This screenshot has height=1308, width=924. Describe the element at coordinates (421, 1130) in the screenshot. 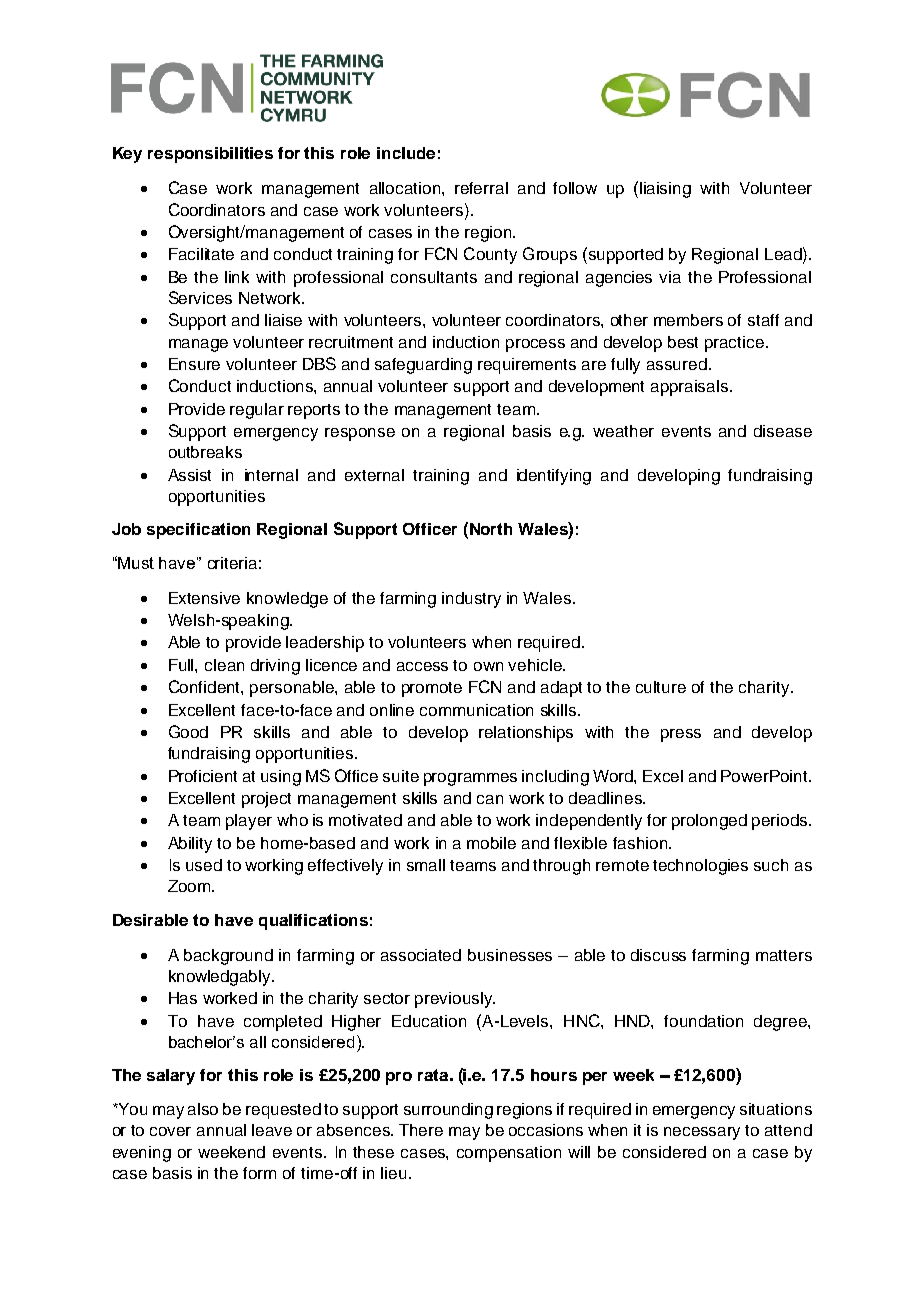

I see `There` at that location.
